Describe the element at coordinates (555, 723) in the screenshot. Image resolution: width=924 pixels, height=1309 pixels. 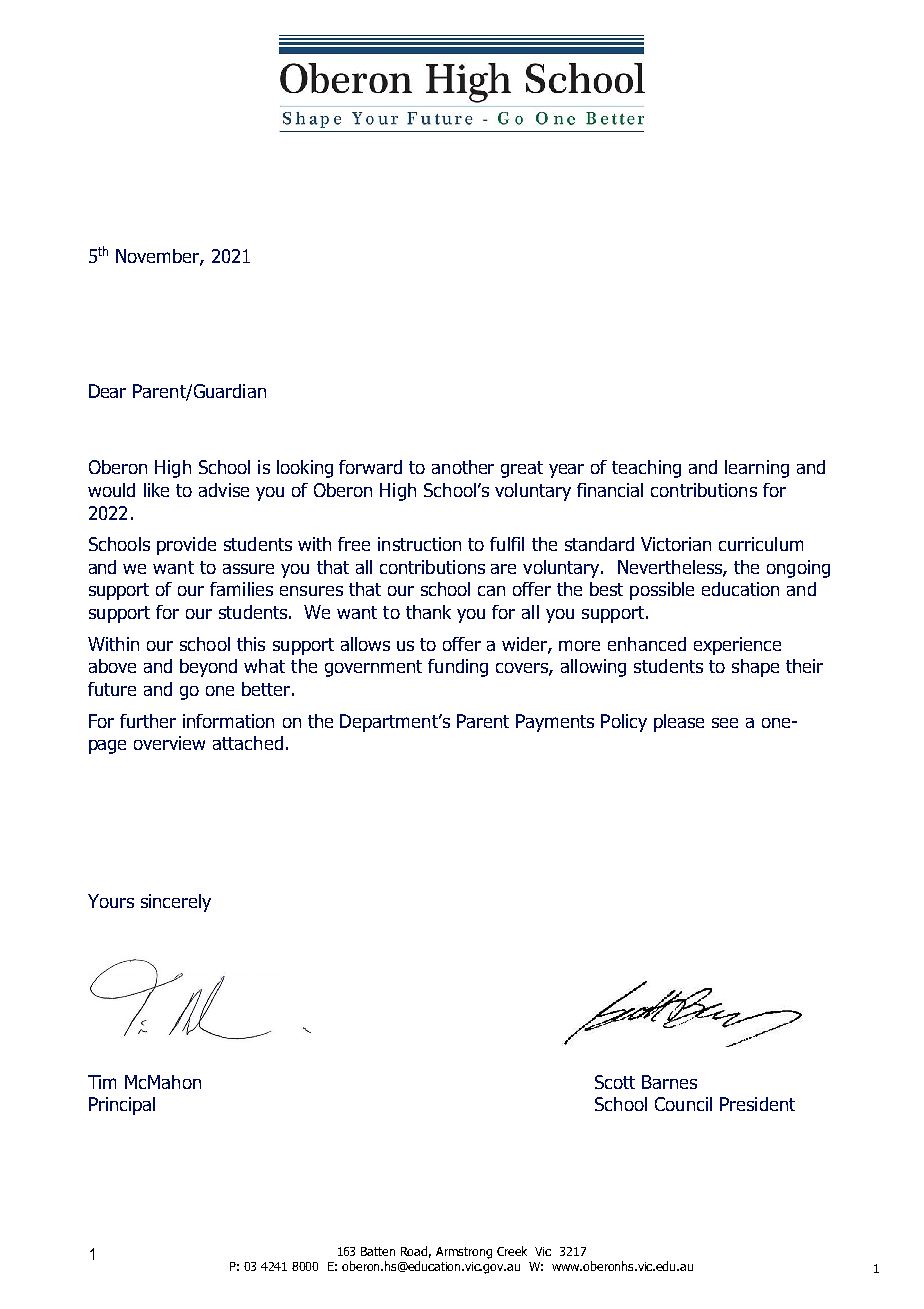
I see `Payments` at that location.
